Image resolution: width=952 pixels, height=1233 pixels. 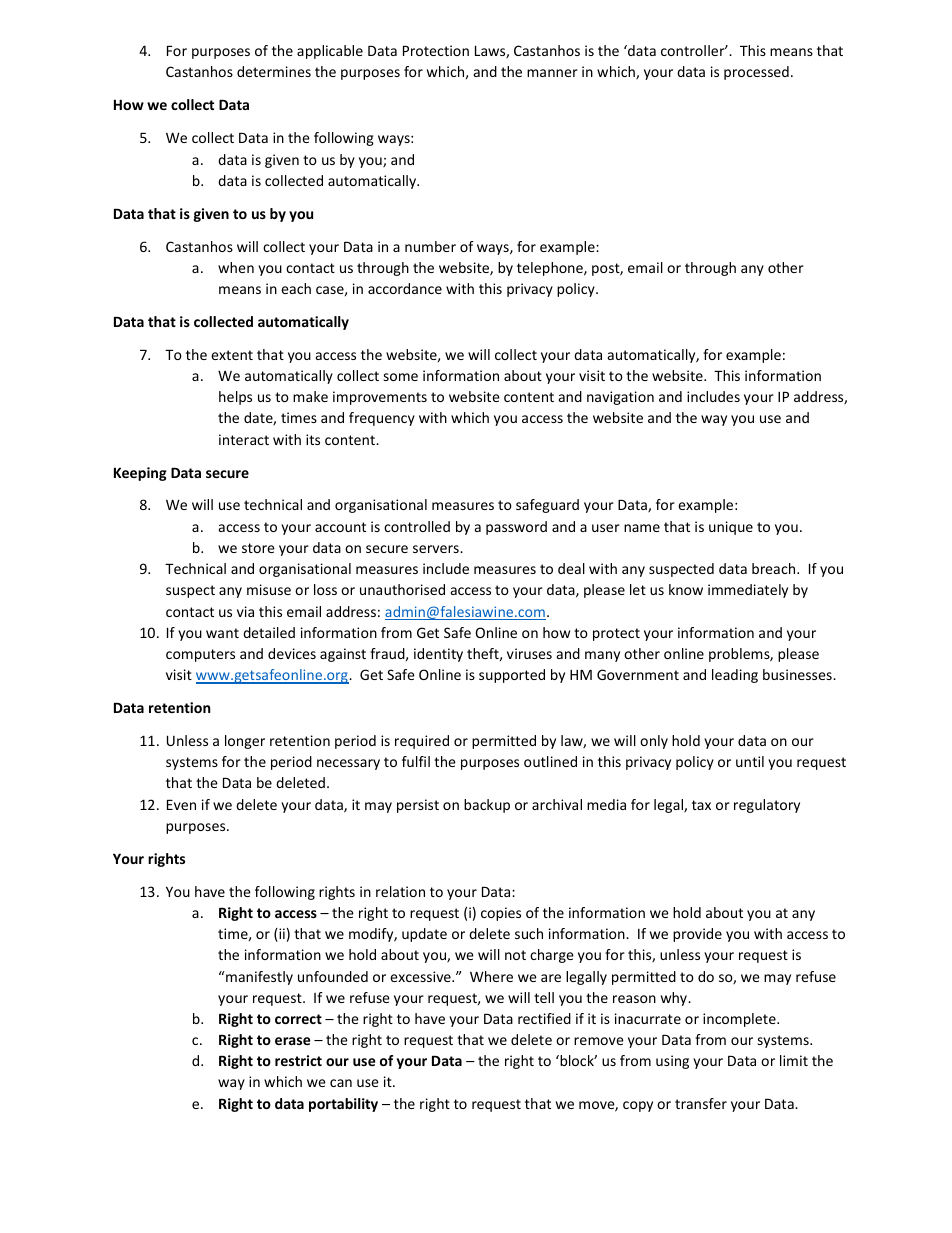 What do you see at coordinates (274, 71) in the screenshot?
I see `determines` at bounding box center [274, 71].
